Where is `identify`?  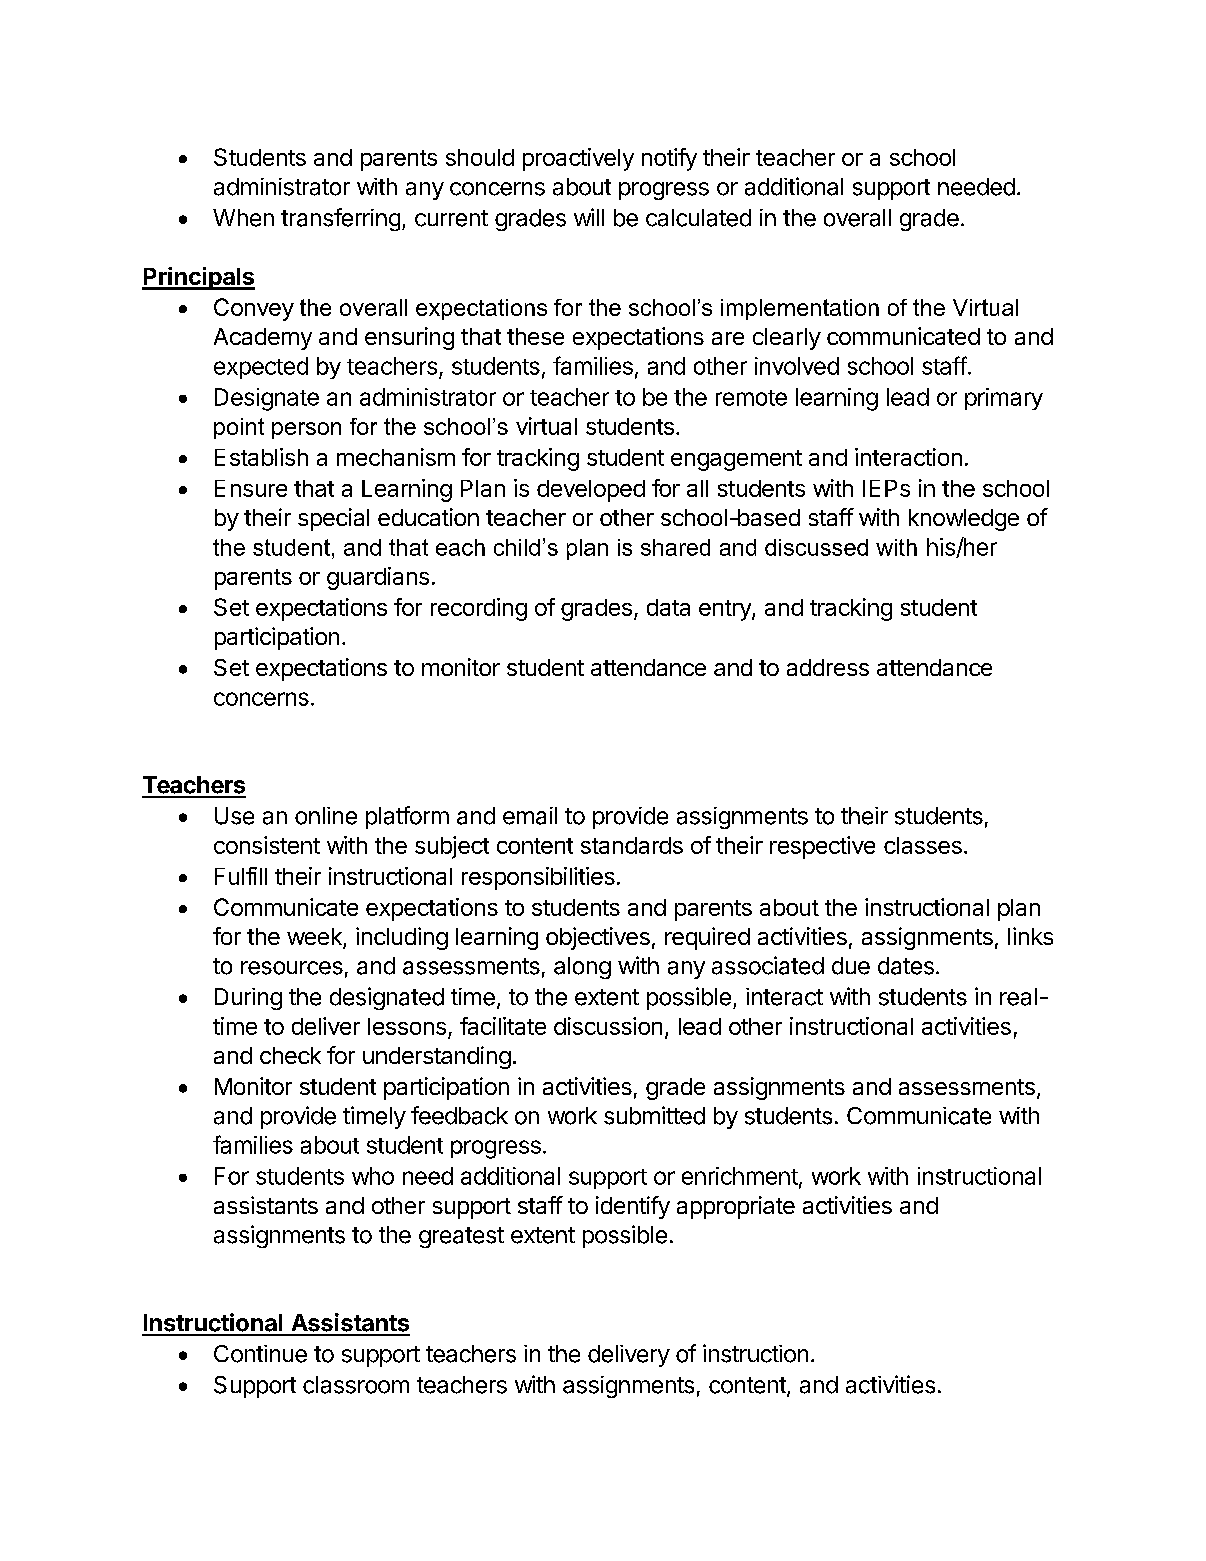 identify is located at coordinates (633, 1207).
